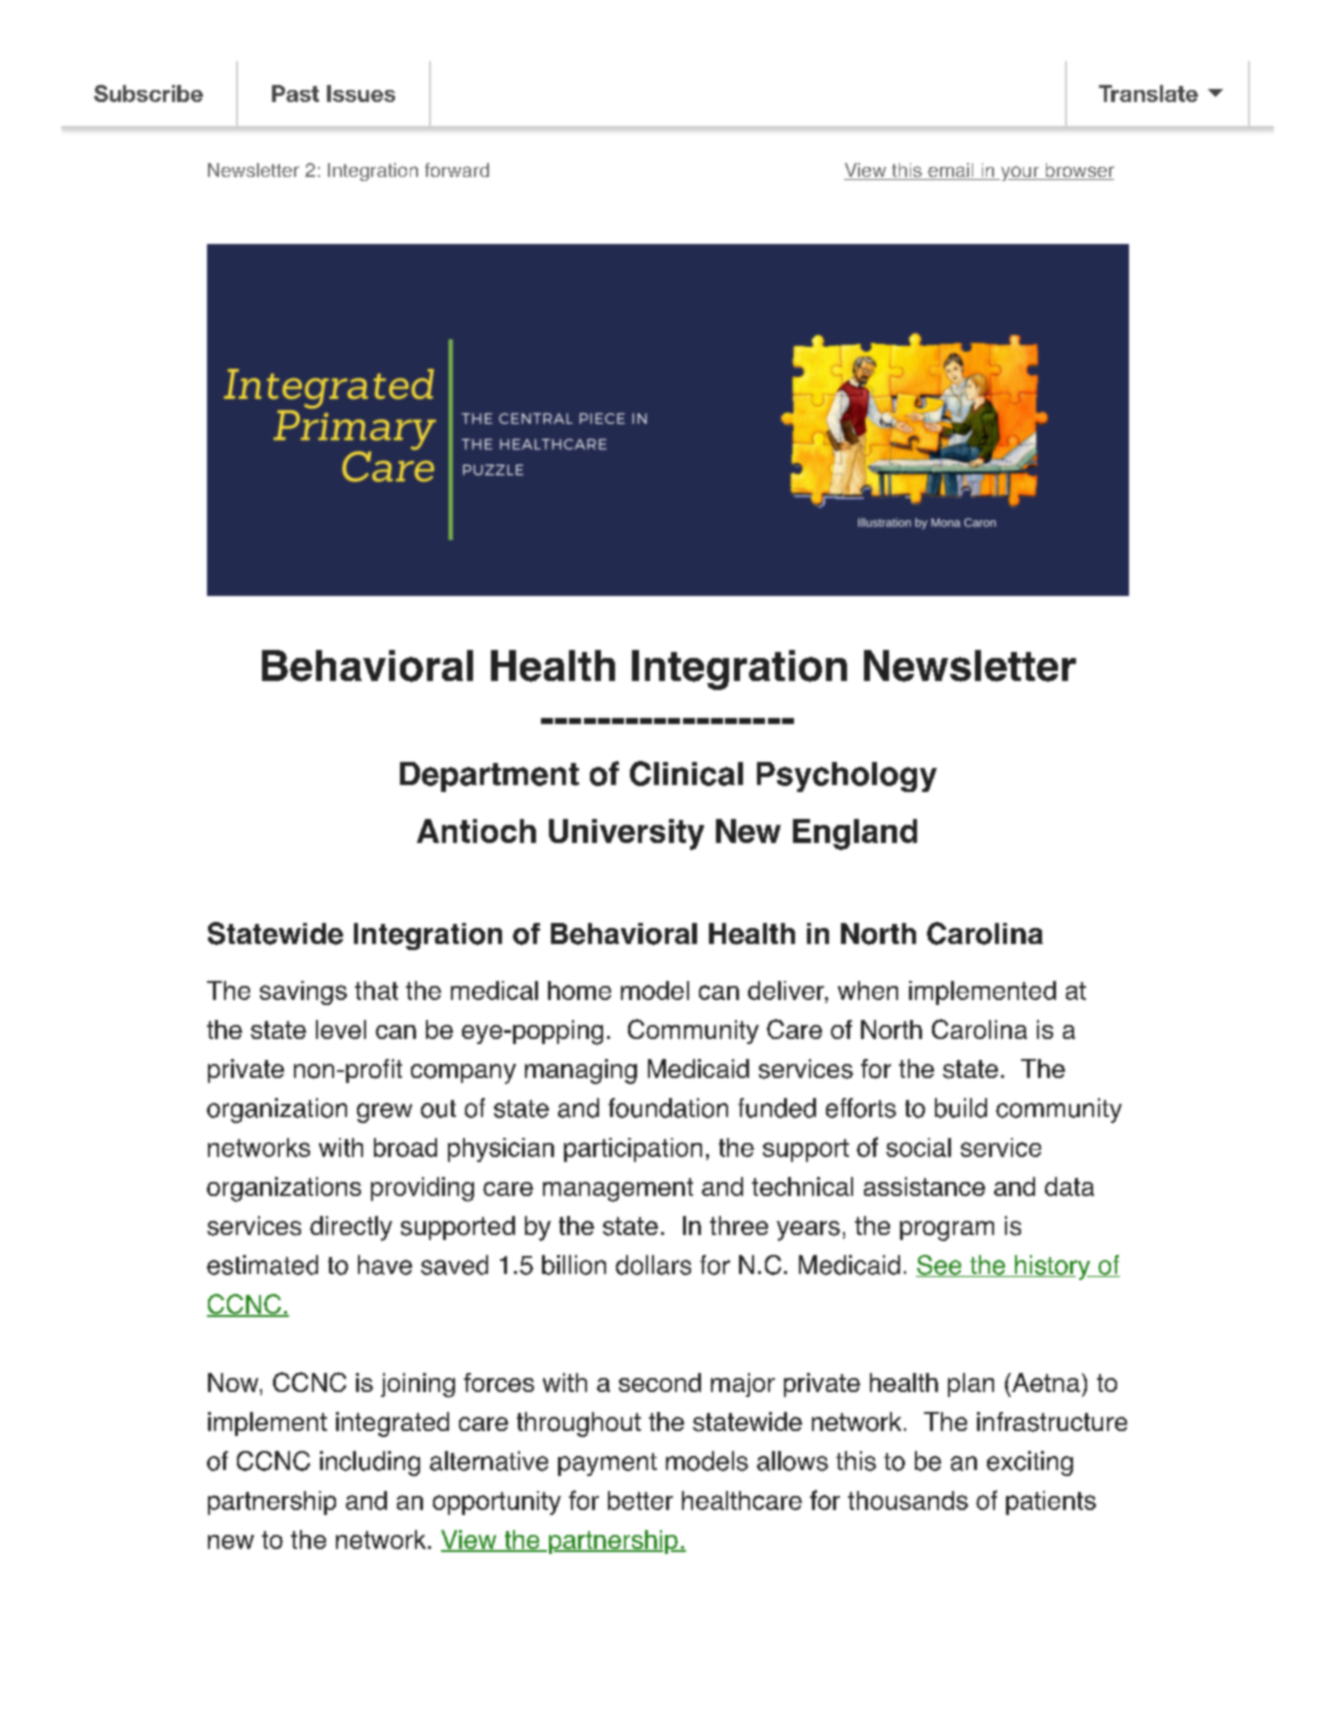 The height and width of the page is (1725, 1333). I want to click on Psychology, so click(847, 777).
